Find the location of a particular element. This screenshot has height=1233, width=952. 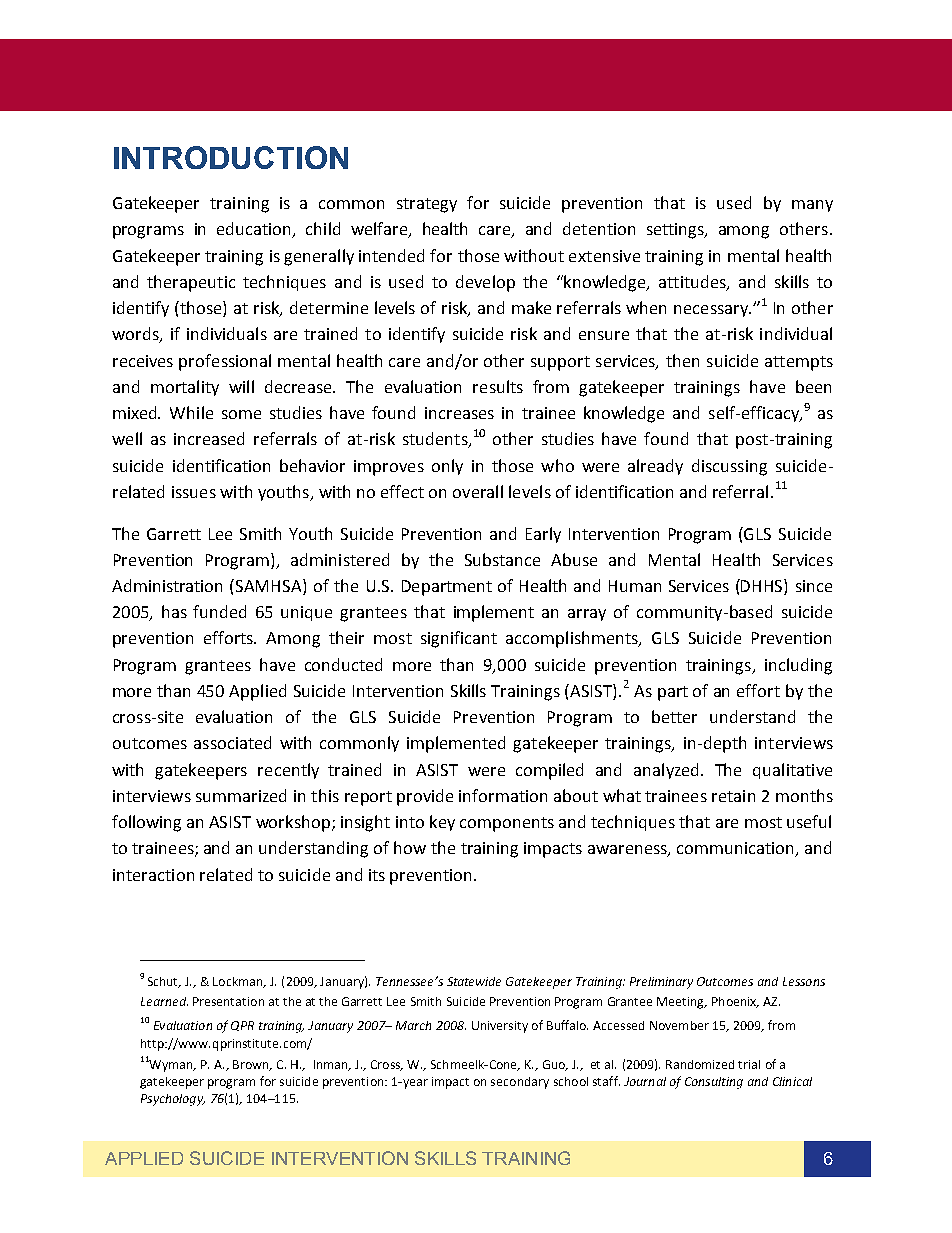

information is located at coordinates (503, 795).
